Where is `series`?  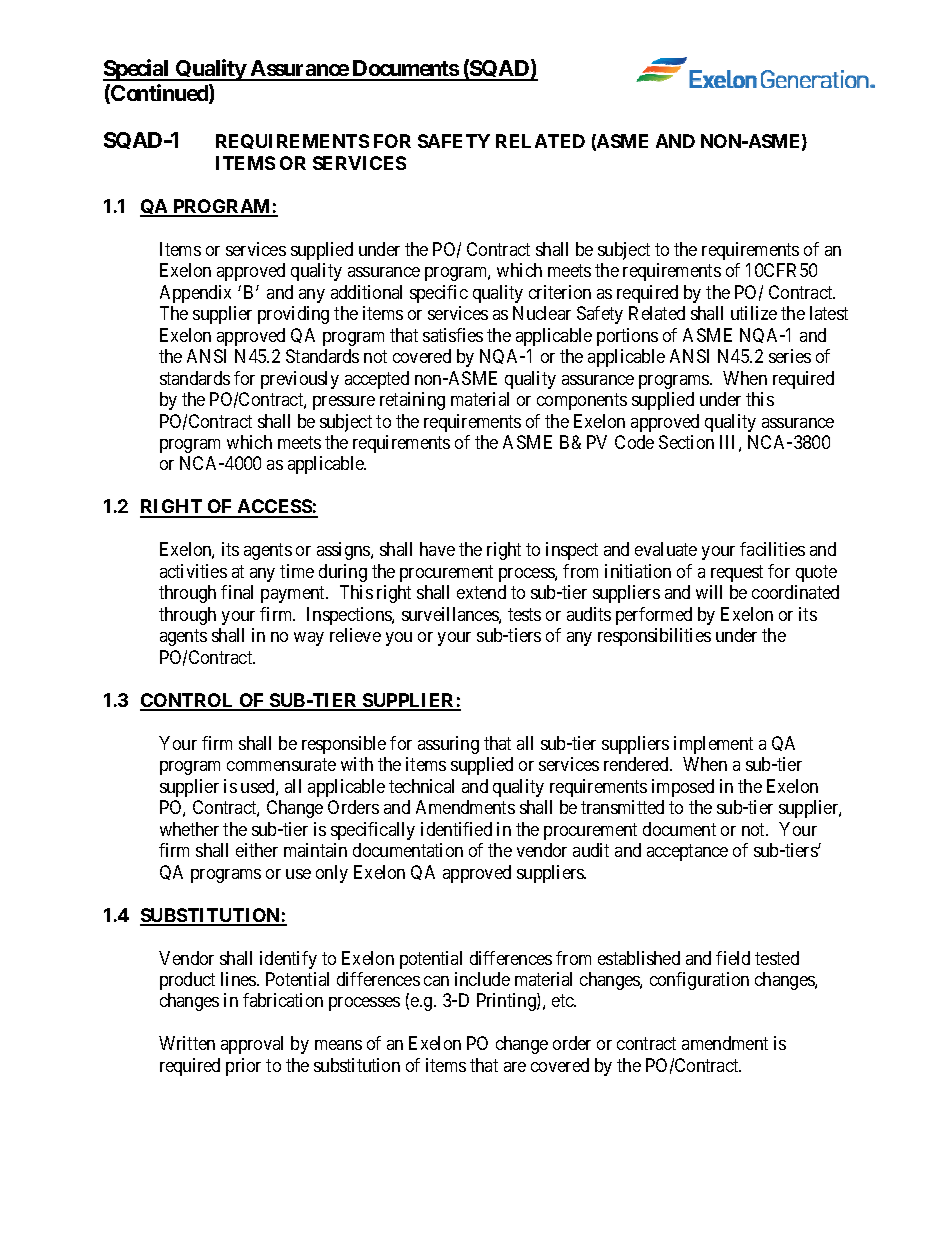 series is located at coordinates (790, 356).
